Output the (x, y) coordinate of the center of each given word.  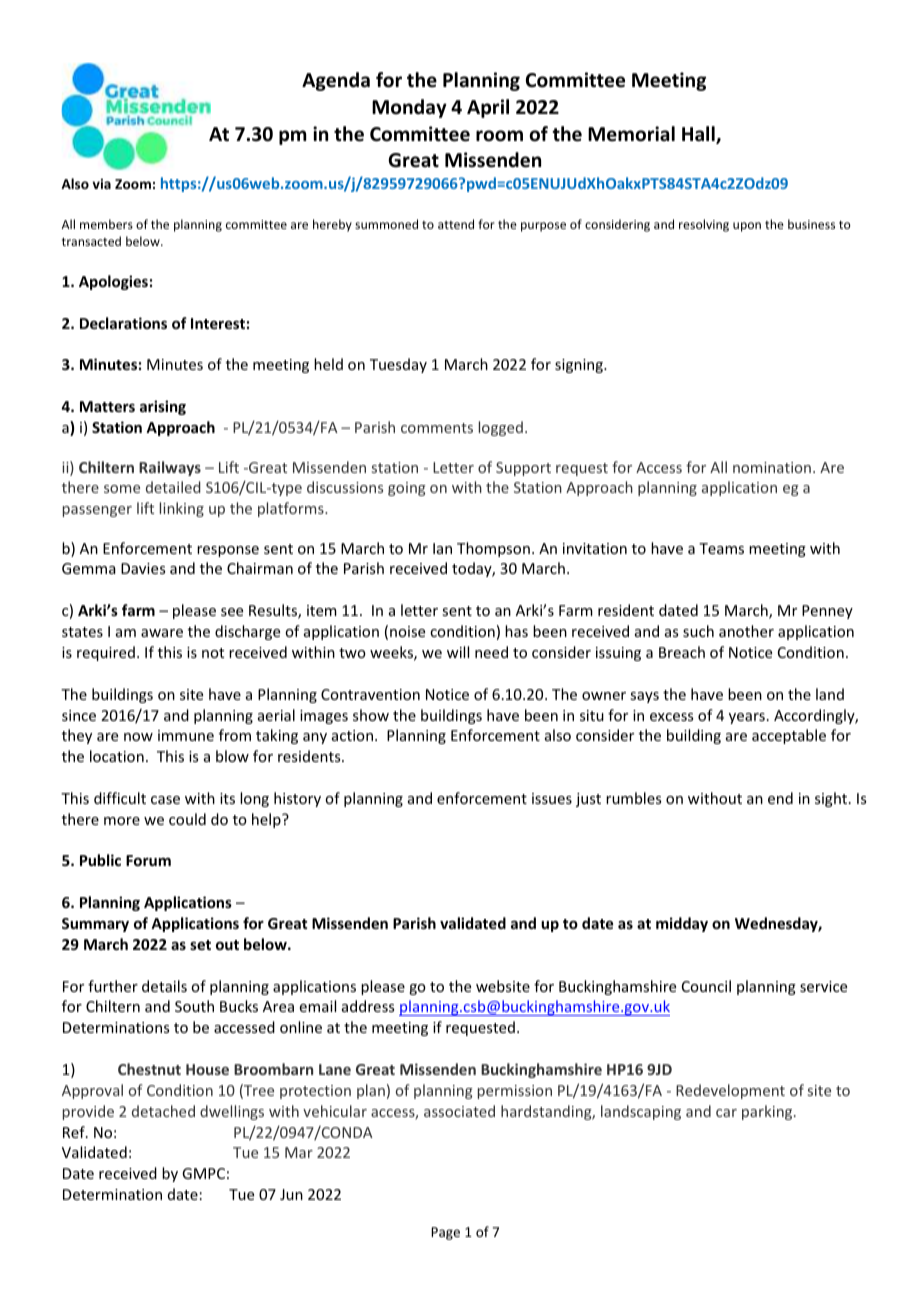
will (458, 652)
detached (163, 1111)
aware (162, 633)
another (746, 631)
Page (445, 1233)
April (488, 108)
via (101, 184)
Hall (699, 135)
